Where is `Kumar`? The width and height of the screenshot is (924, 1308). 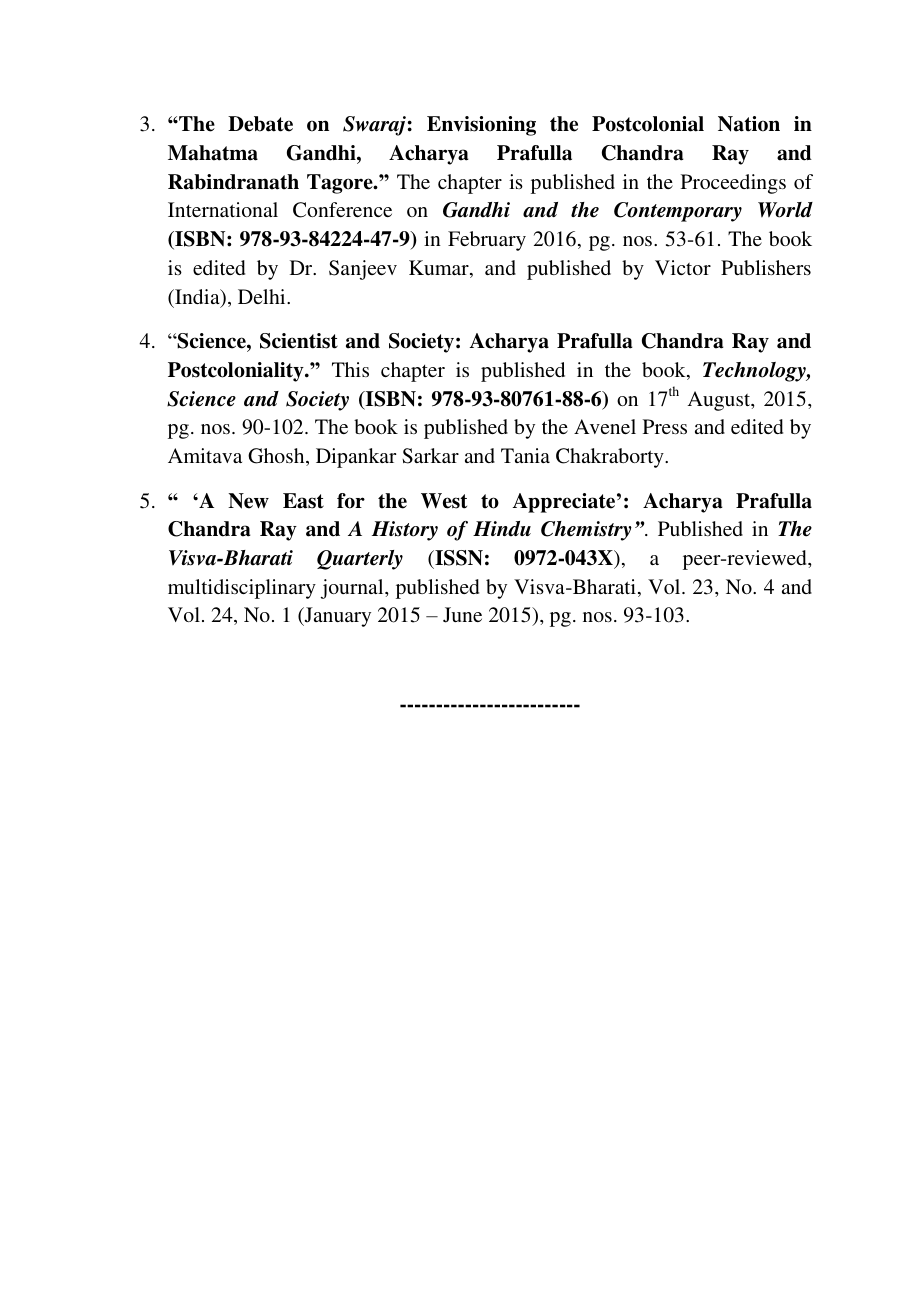
Kumar is located at coordinates (440, 269).
